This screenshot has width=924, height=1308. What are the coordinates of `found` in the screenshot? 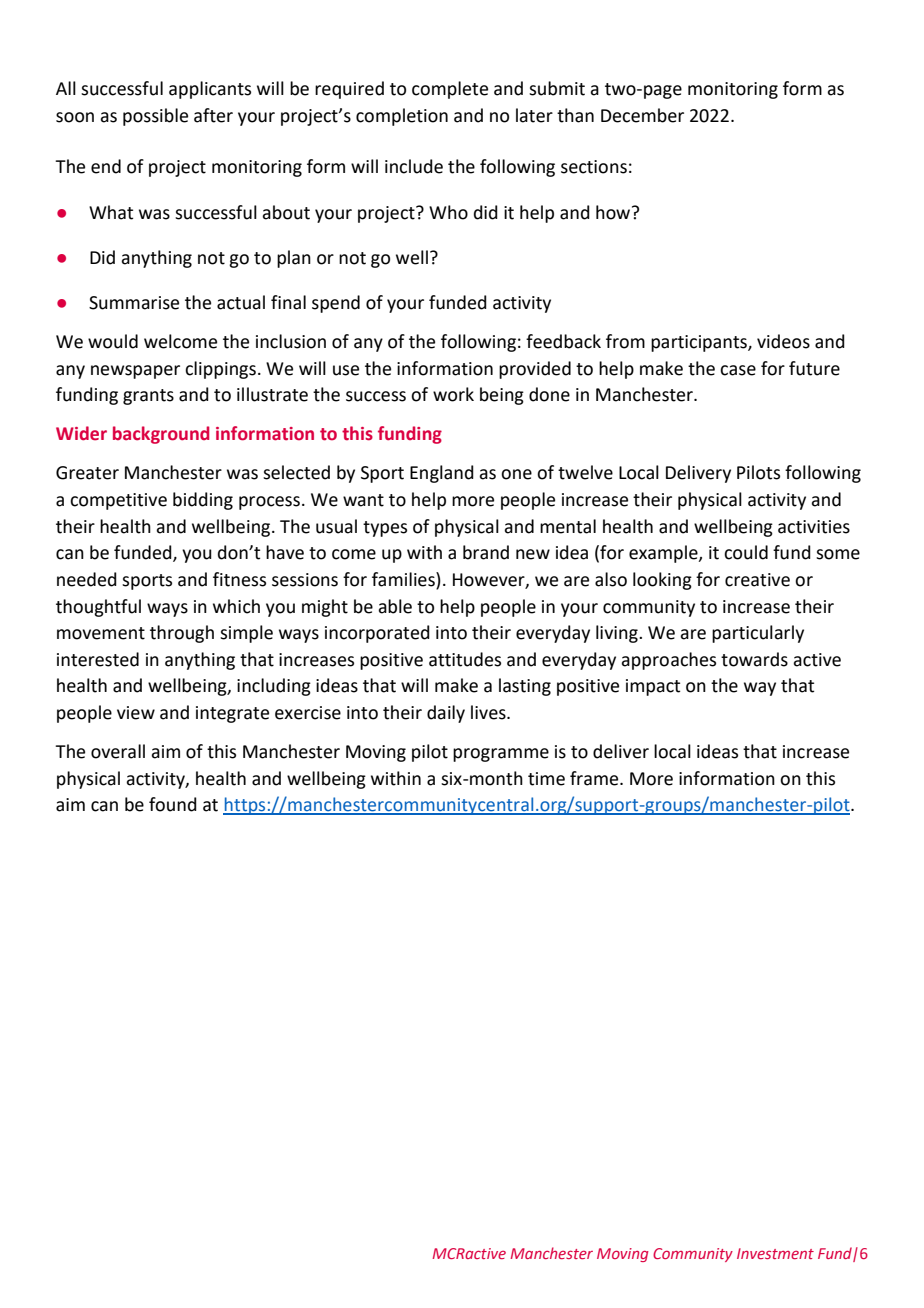 It's located at (173, 804).
